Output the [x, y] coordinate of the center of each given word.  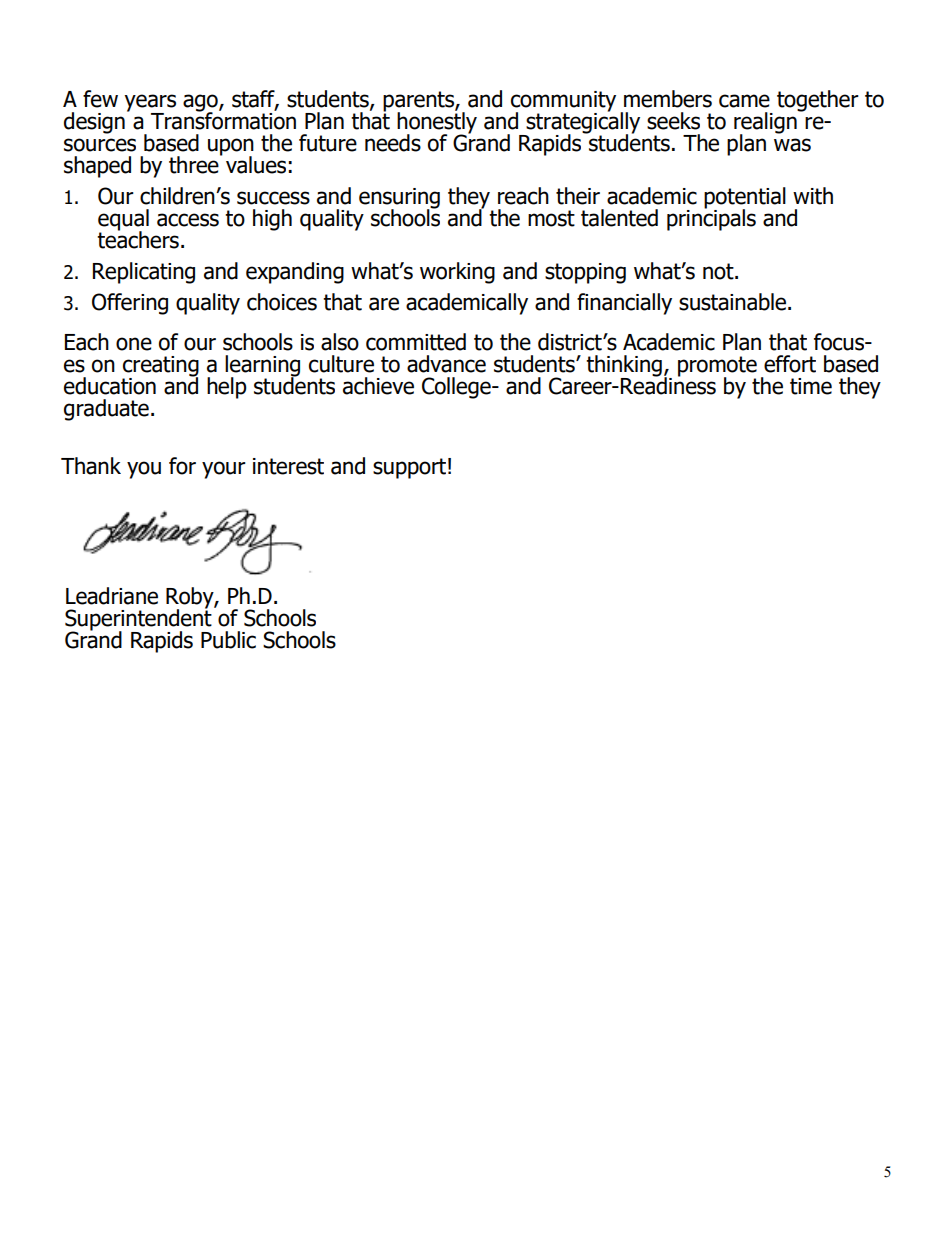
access [188, 220]
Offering [130, 304]
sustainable [732, 302]
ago [201, 104]
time [811, 386]
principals [711, 218]
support [409, 468]
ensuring [399, 199]
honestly [437, 123]
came [744, 101]
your [224, 470]
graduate [106, 410]
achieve [378, 386]
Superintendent [138, 619]
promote [717, 367]
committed [416, 342]
